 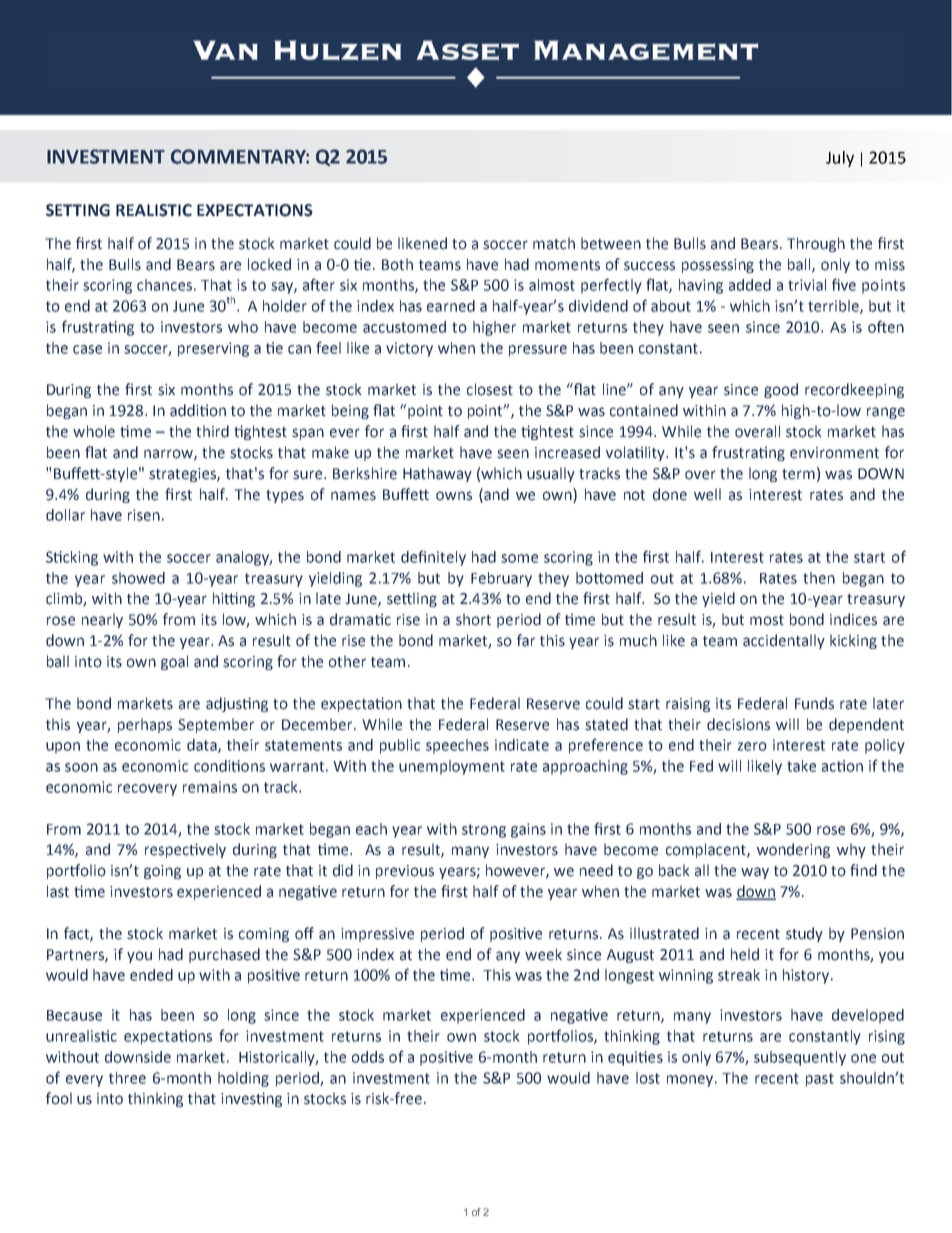 I want to click on SETTING, so click(x=78, y=210).
